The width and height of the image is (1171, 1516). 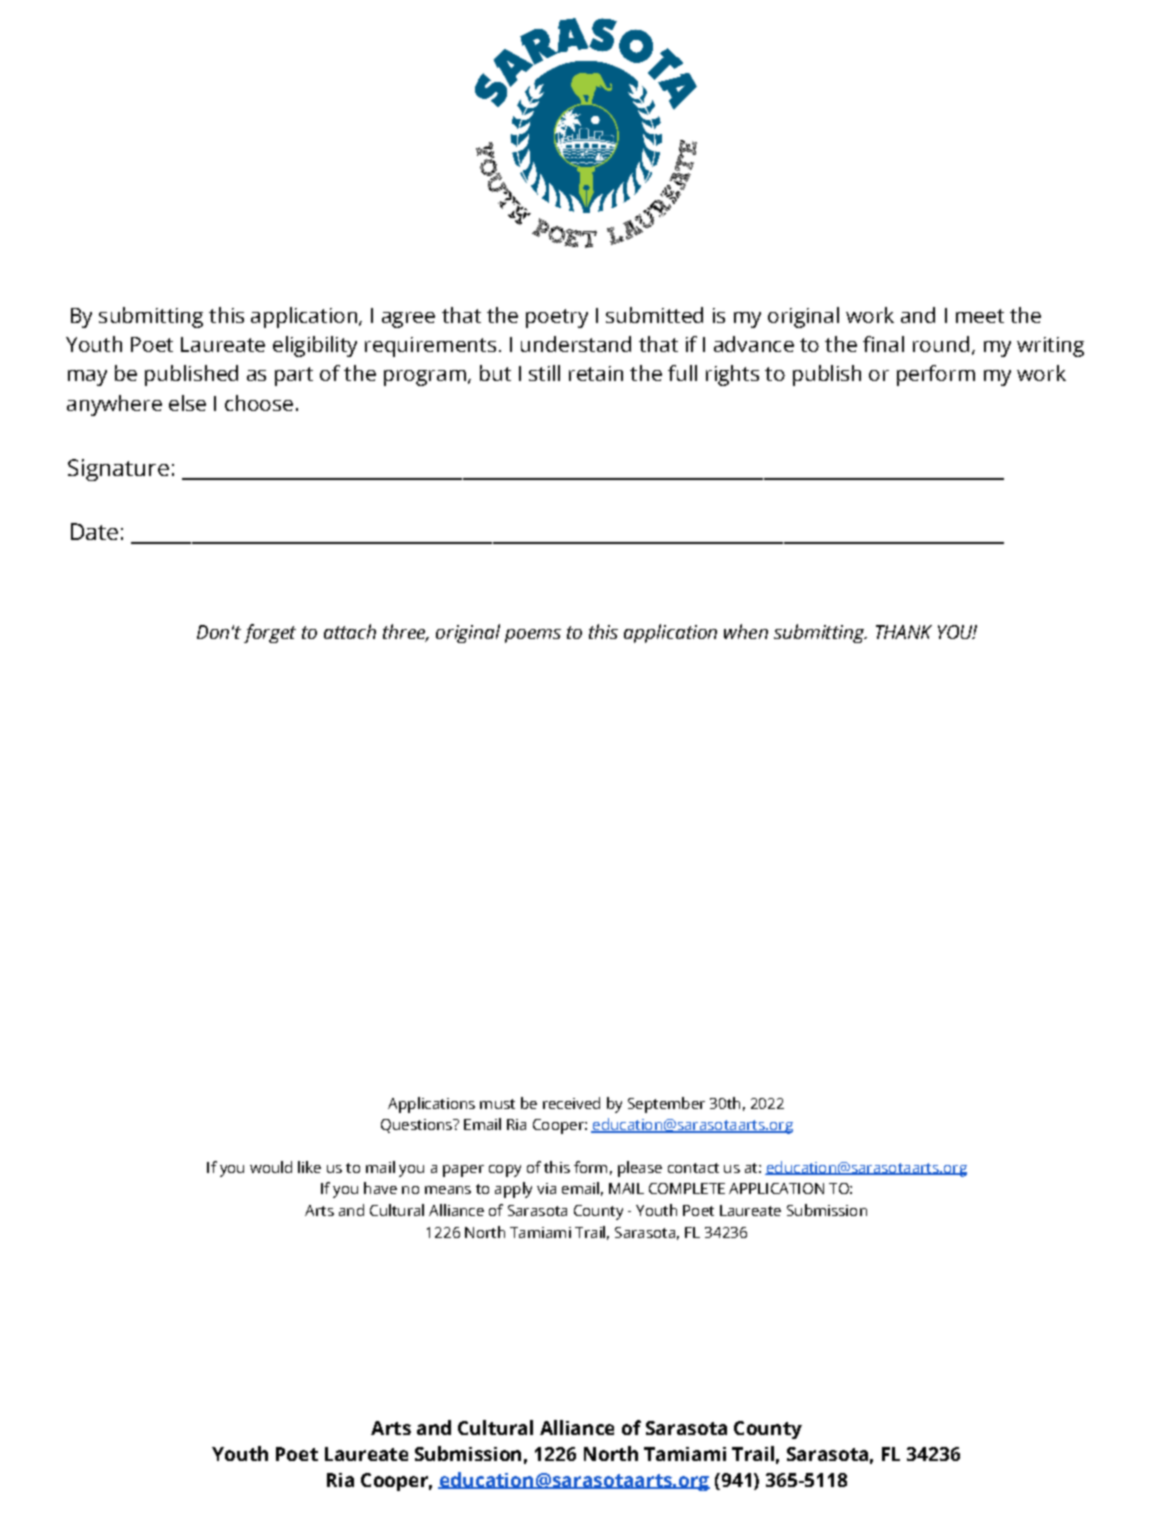 I want to click on poems, so click(x=533, y=636).
